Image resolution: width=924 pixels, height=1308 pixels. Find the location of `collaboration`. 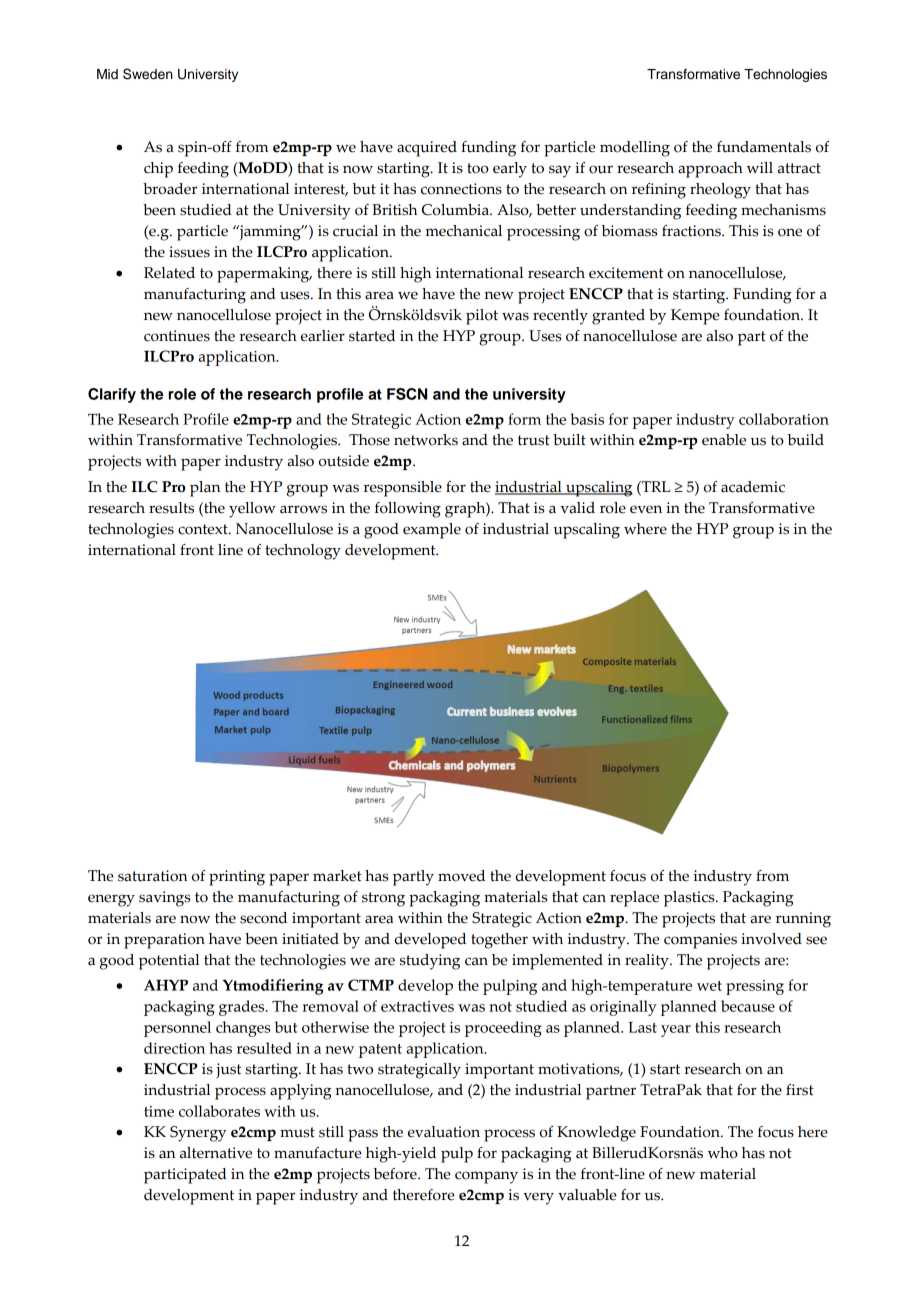

collaboration is located at coordinates (784, 419).
